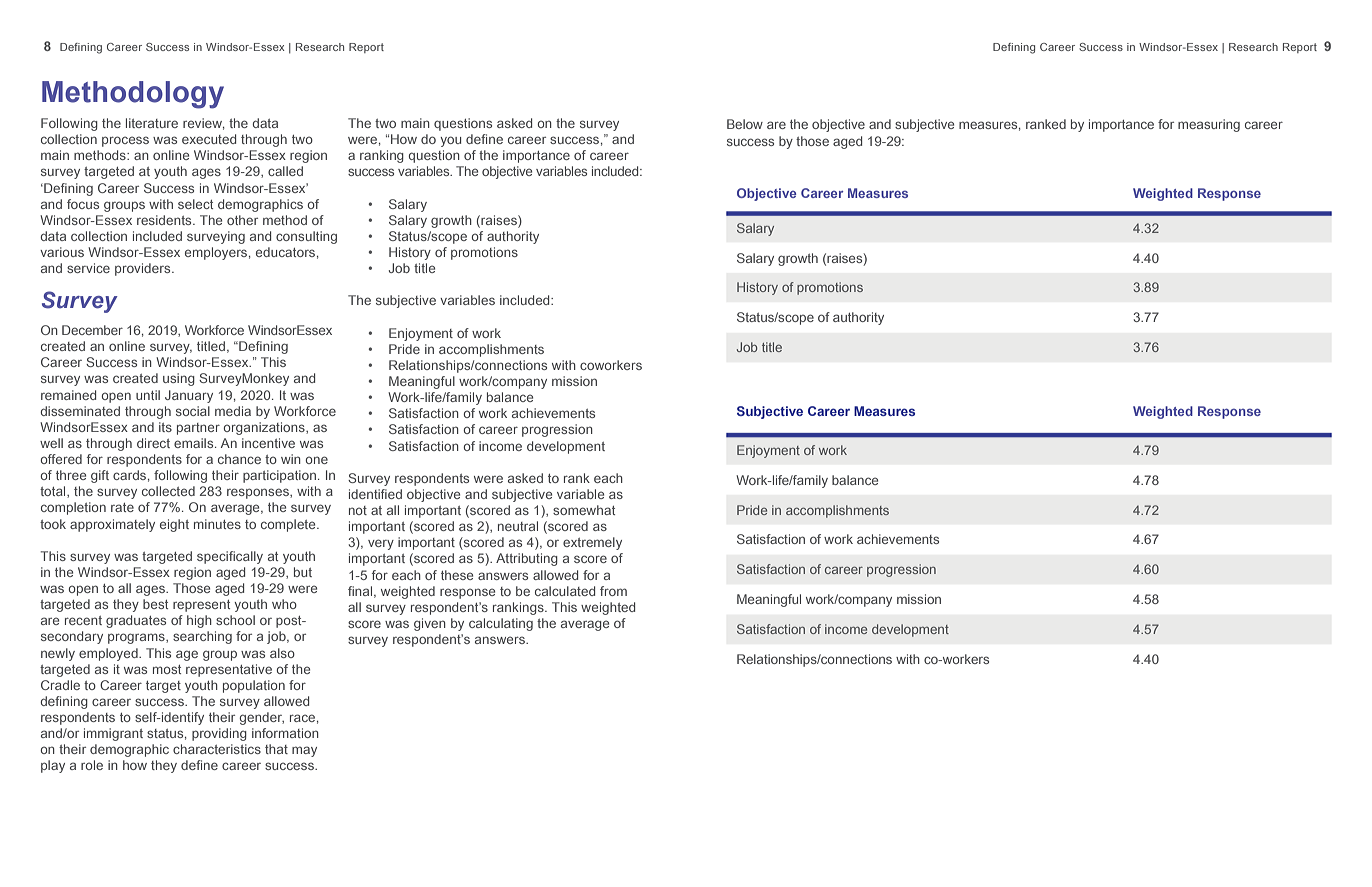 Image resolution: width=1372 pixels, height=887 pixels. I want to click on calculating, so click(501, 624).
